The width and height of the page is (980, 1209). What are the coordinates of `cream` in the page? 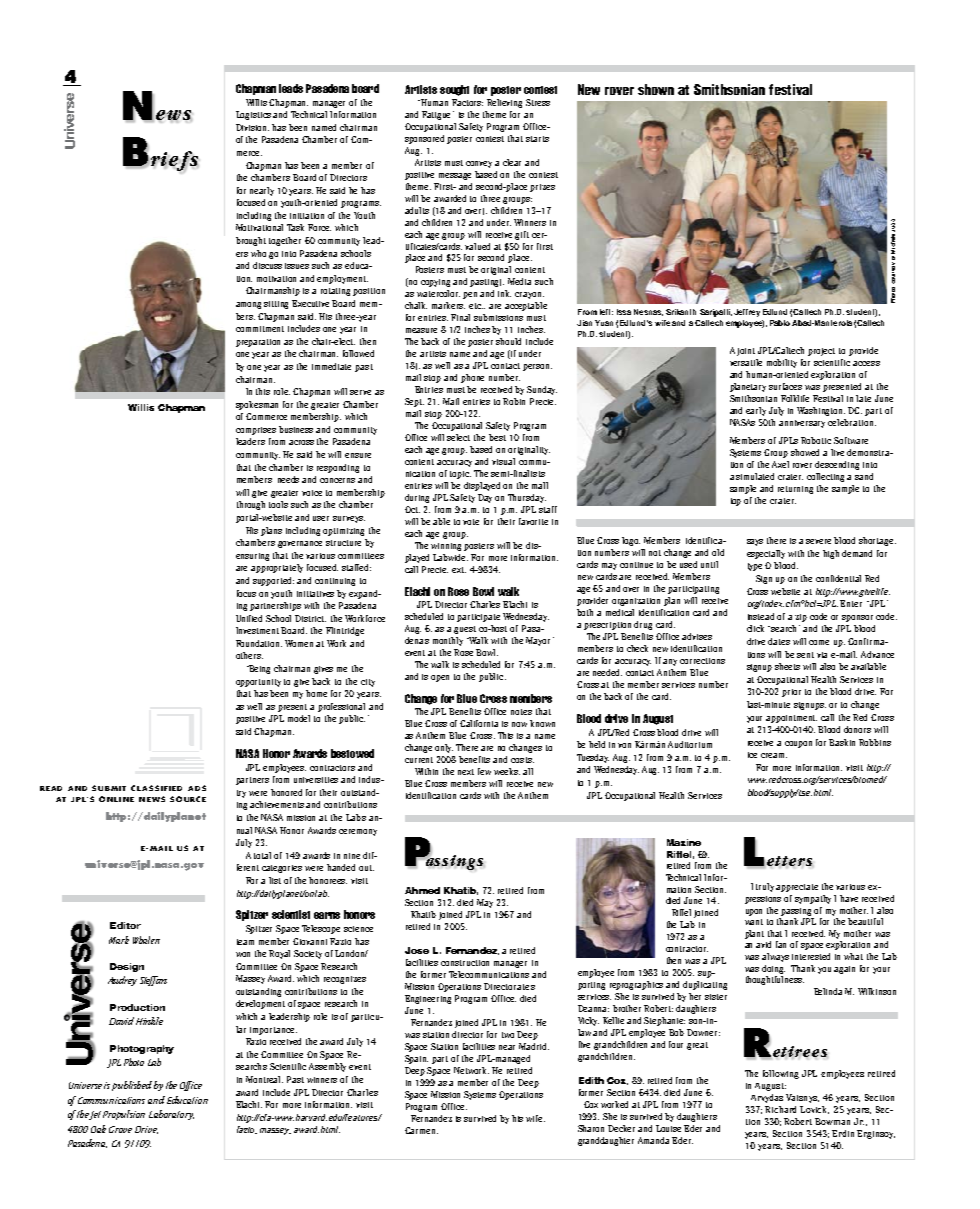 It's located at (774, 755).
